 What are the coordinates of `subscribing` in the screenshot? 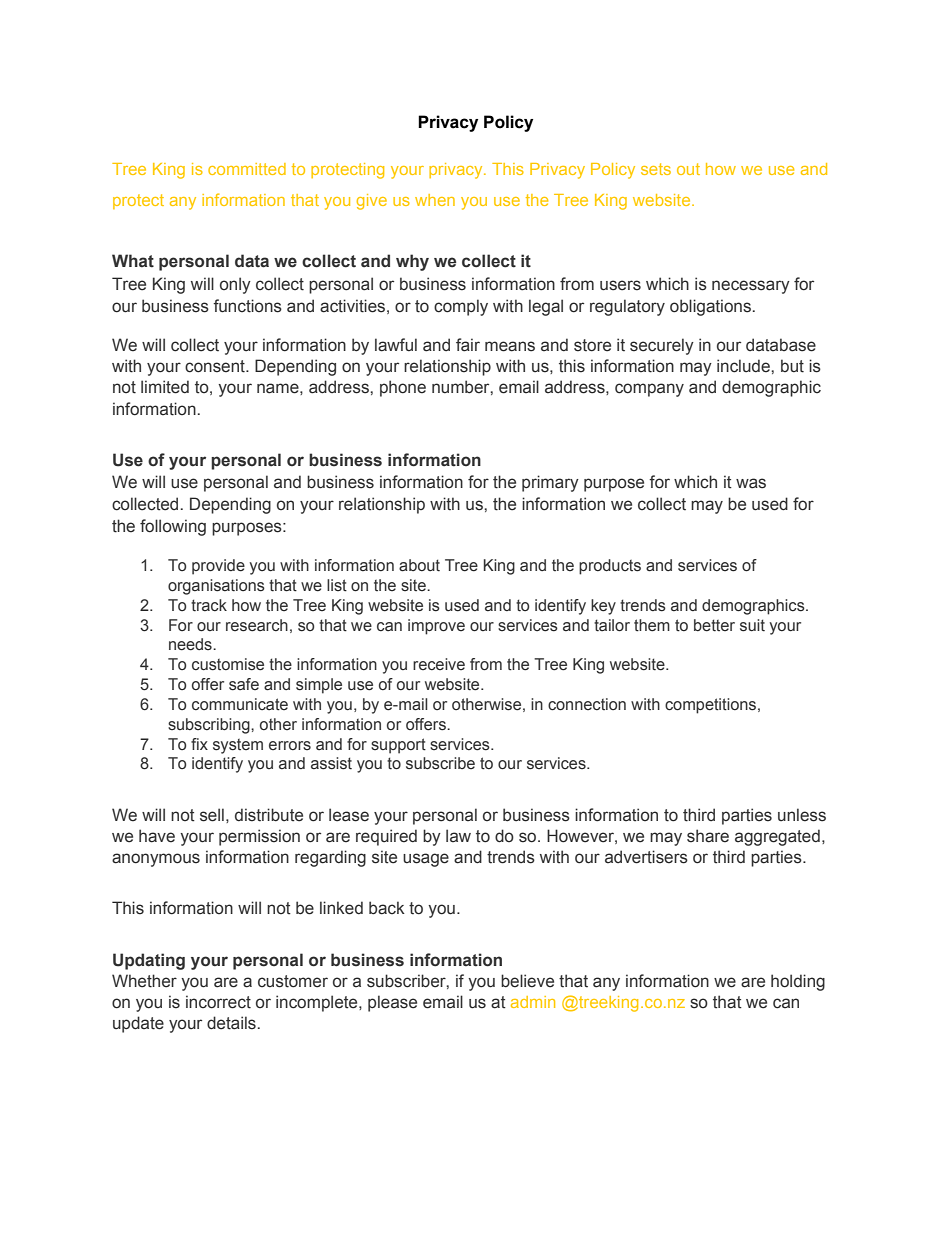 It's located at (210, 726).
